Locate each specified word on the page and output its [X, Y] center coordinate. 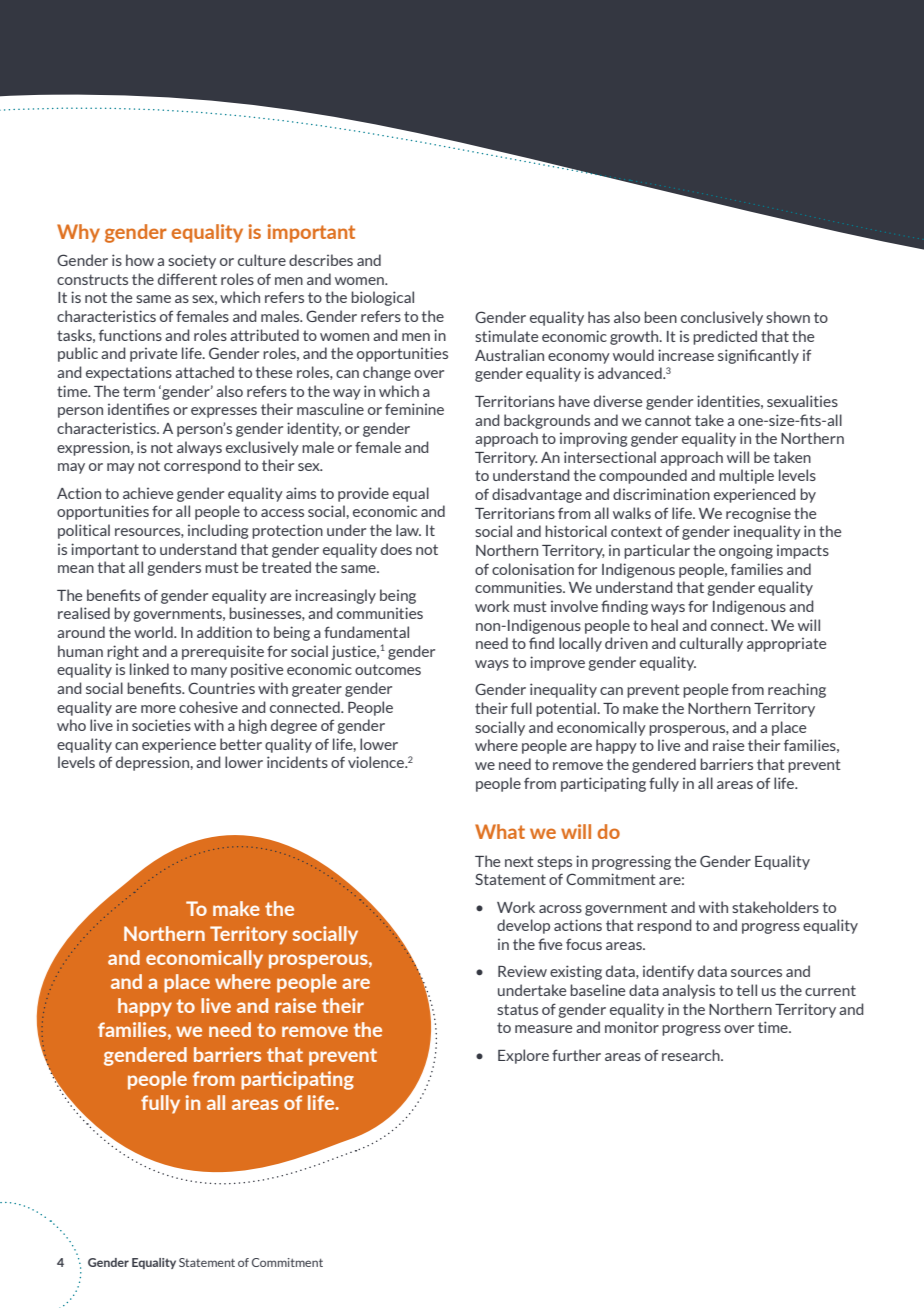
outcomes [388, 669]
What [500, 831]
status [517, 1009]
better [241, 744]
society [192, 261]
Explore [523, 1056]
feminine [414, 409]
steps [554, 863]
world [154, 632]
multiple [746, 476]
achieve [148, 493]
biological [382, 298]
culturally [711, 644]
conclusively [722, 318]
